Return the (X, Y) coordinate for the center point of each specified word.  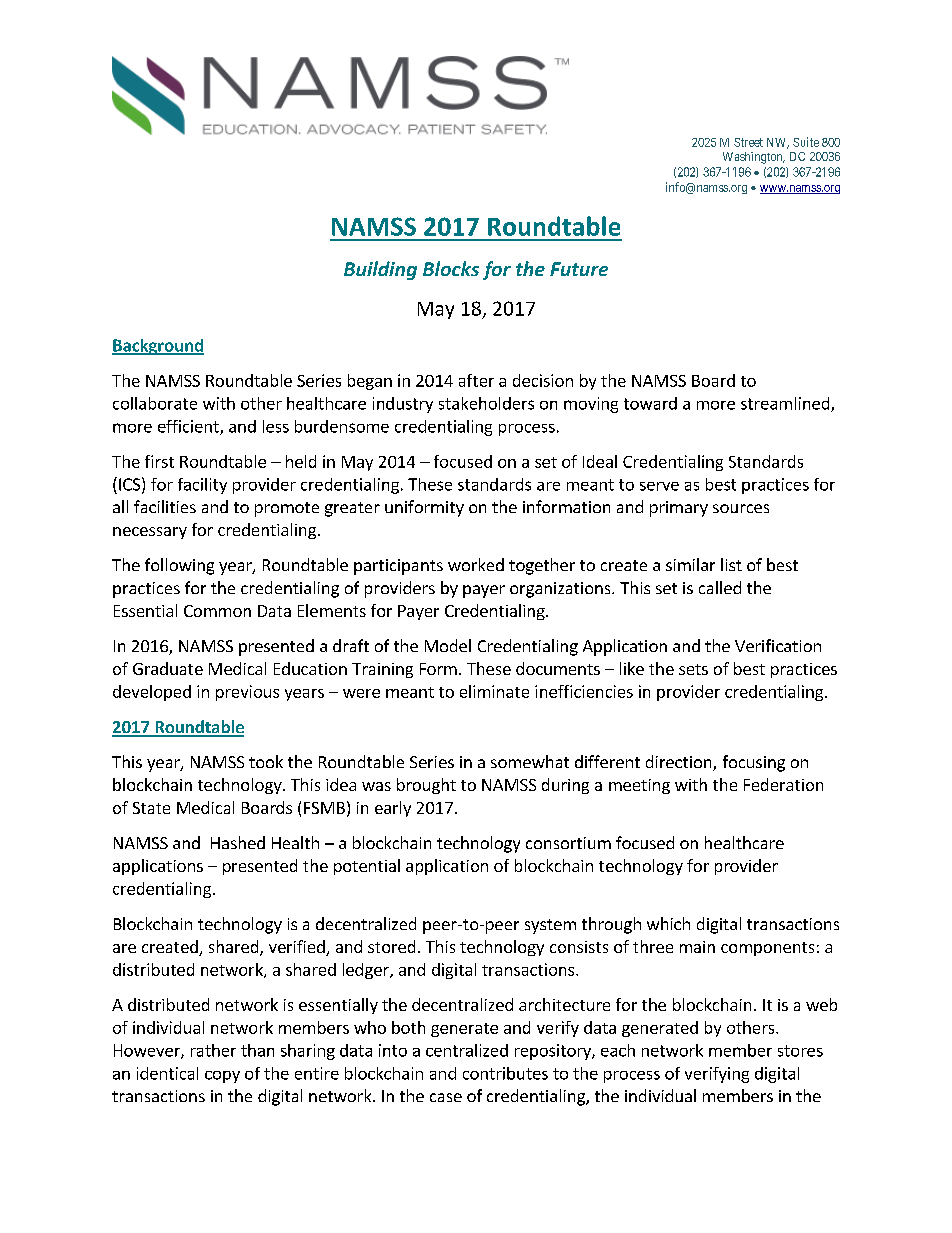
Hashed (238, 842)
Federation (783, 784)
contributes (505, 1073)
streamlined (786, 404)
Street (748, 142)
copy (222, 1077)
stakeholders (486, 403)
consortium (568, 843)
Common (217, 611)
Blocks (451, 268)
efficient (189, 427)
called (720, 587)
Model (448, 645)
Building (380, 270)
